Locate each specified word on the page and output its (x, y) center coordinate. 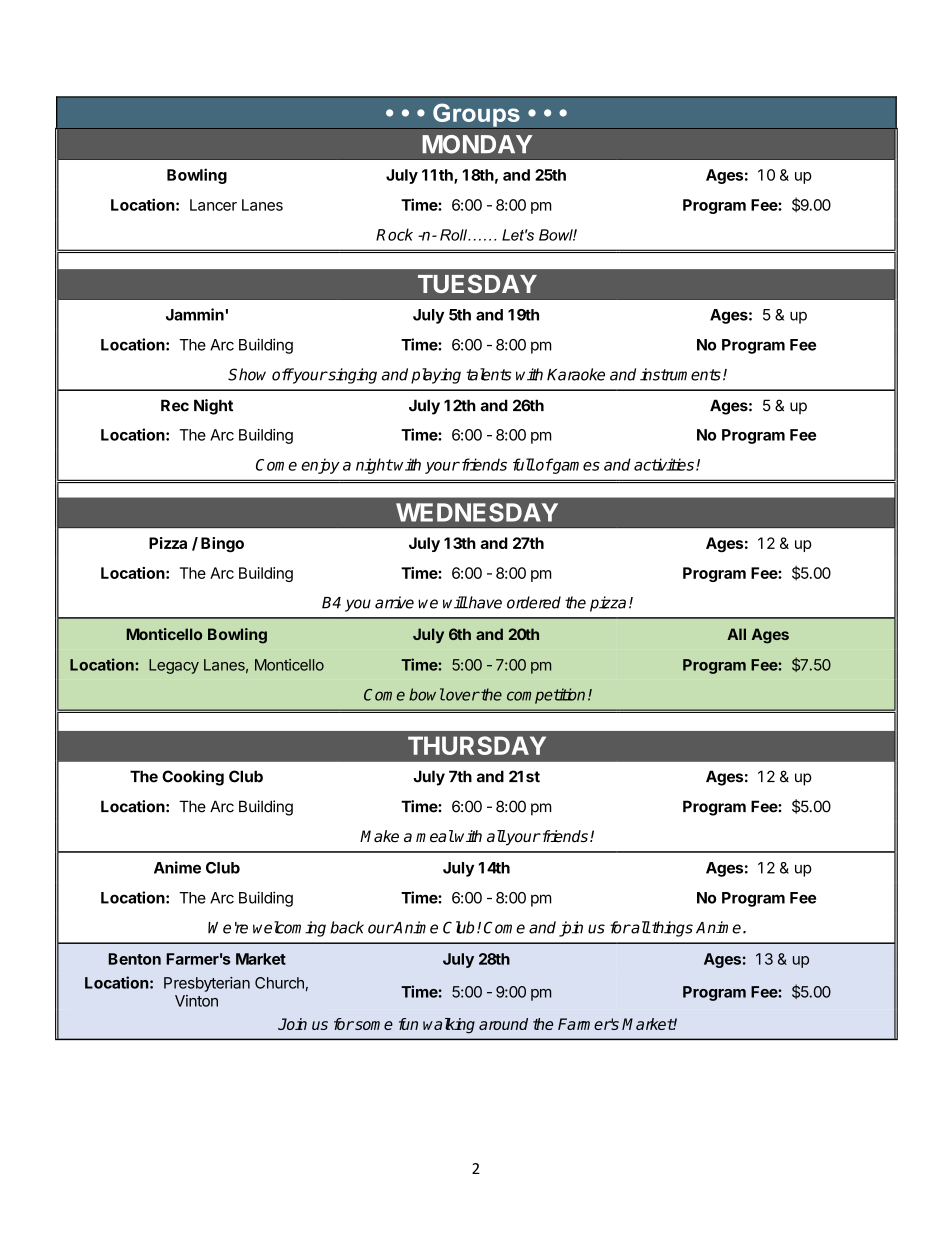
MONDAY (477, 144)
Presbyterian (207, 984)
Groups (476, 116)
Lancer (213, 205)
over (462, 696)
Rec (175, 405)
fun (408, 1024)
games (575, 467)
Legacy (174, 666)
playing (436, 376)
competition (546, 696)
